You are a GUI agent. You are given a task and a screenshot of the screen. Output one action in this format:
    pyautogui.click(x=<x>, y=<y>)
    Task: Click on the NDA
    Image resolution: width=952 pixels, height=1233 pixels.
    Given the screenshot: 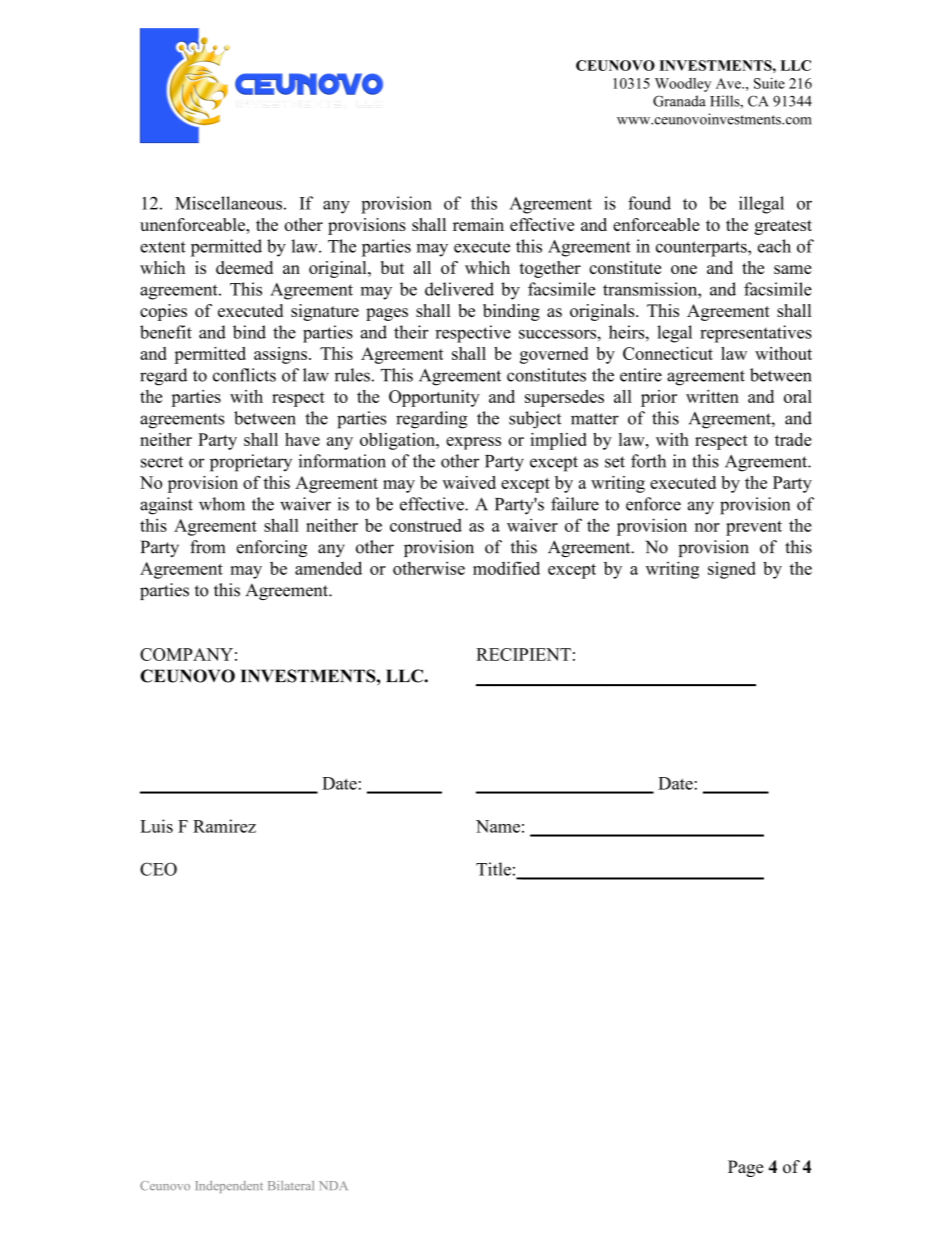 What is the action you would take?
    pyautogui.click(x=333, y=1185)
